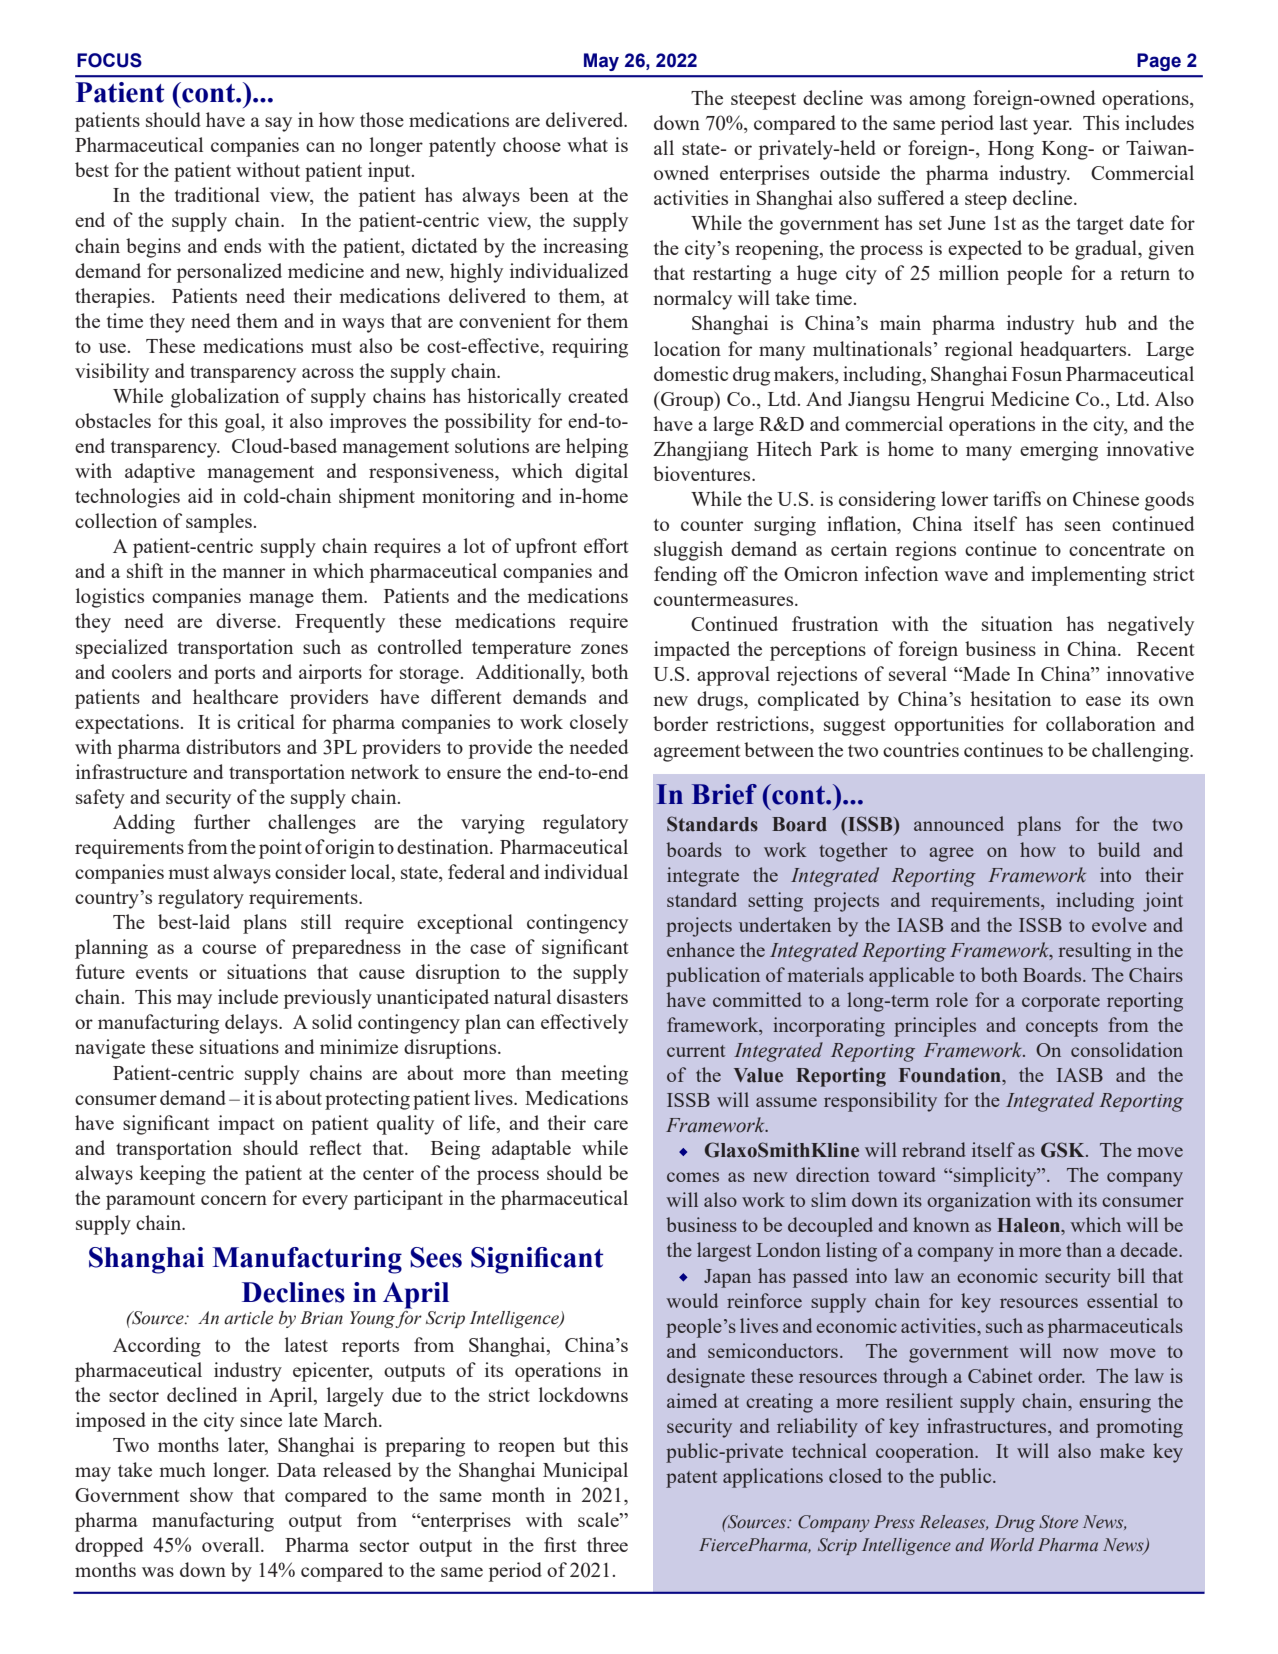  What do you see at coordinates (1088, 576) in the document?
I see `implementing` at bounding box center [1088, 576].
